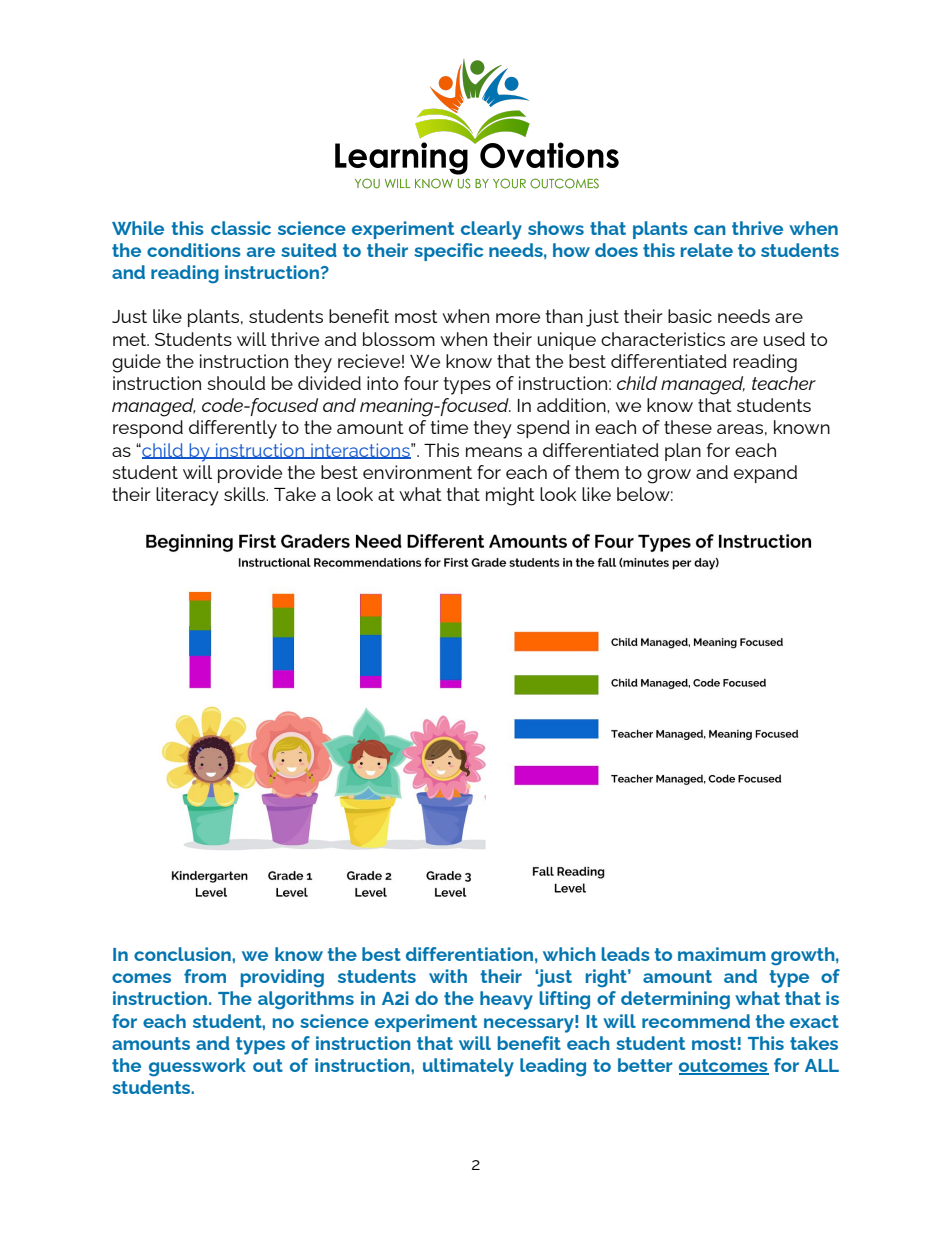  What do you see at coordinates (194, 250) in the document?
I see `conditions` at bounding box center [194, 250].
